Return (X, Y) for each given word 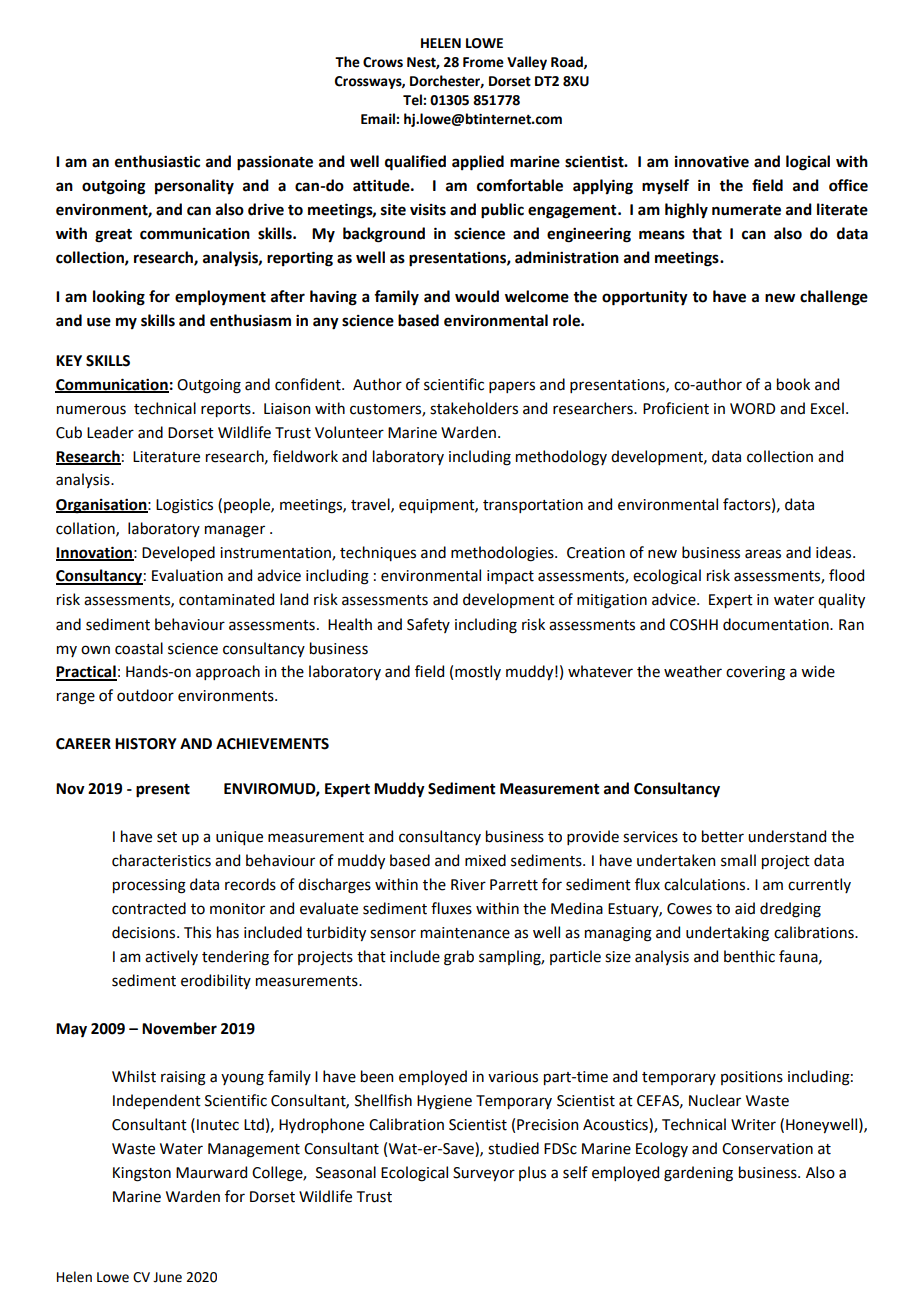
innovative (712, 161)
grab (459, 958)
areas (763, 554)
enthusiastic (157, 161)
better (723, 836)
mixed (485, 860)
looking (119, 298)
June (167, 1277)
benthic (749, 956)
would (477, 296)
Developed (178, 553)
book (793, 384)
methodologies (503, 554)
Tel (412, 100)
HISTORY (146, 744)
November (179, 1028)
